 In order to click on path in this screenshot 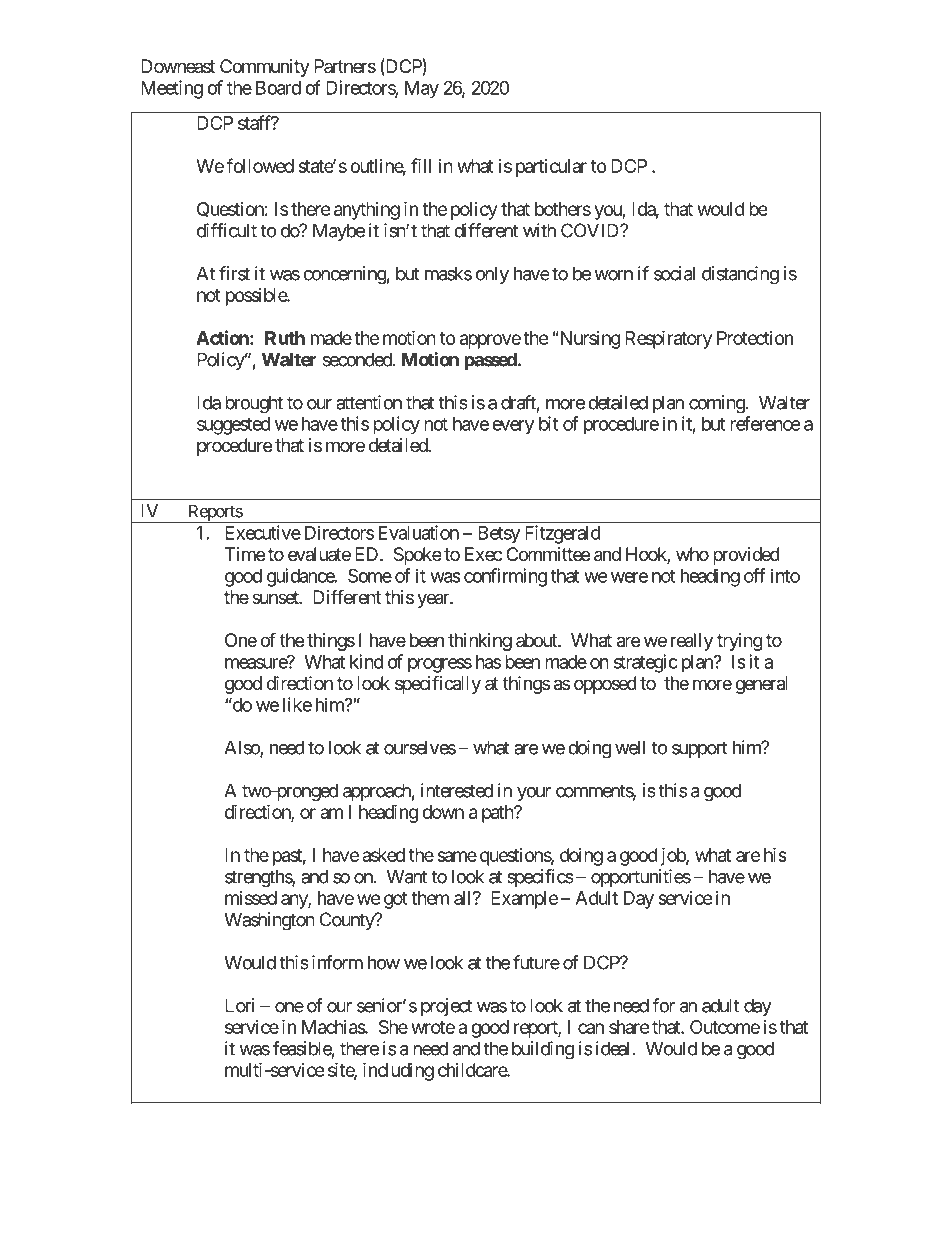, I will do `click(498, 814)`.
